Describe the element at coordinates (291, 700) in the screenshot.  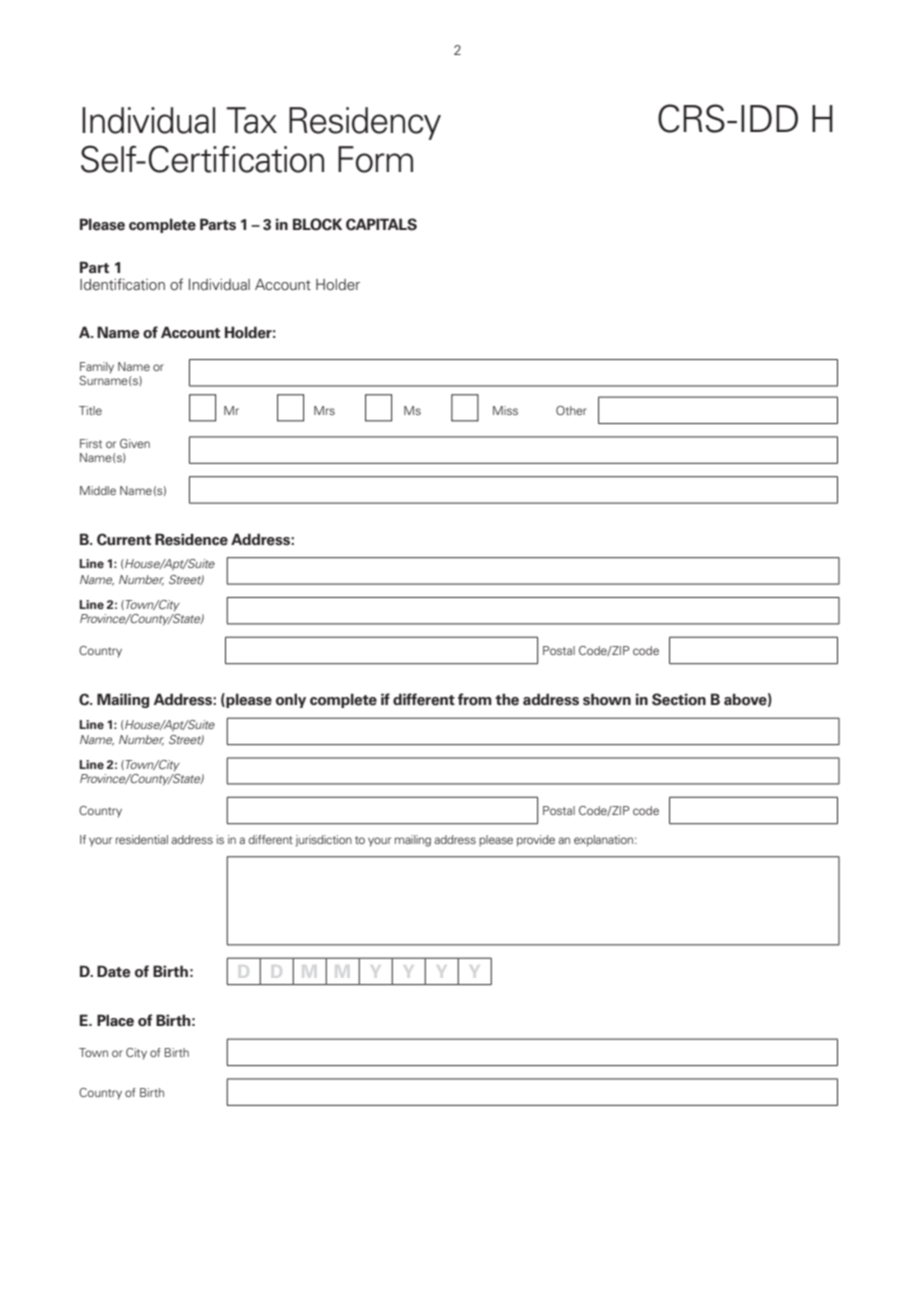
I see `only` at that location.
